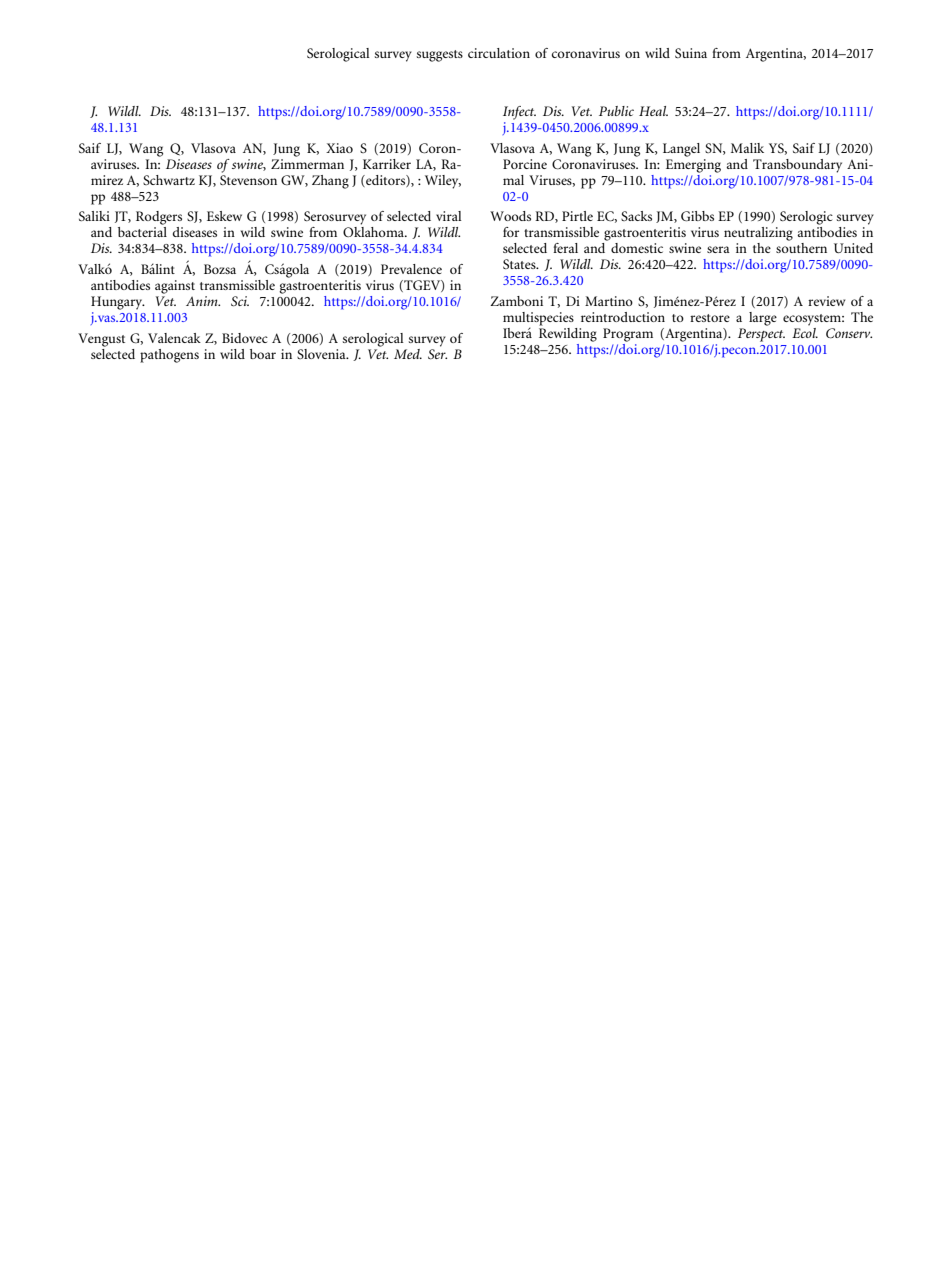  I want to click on suggests, so click(439, 56).
